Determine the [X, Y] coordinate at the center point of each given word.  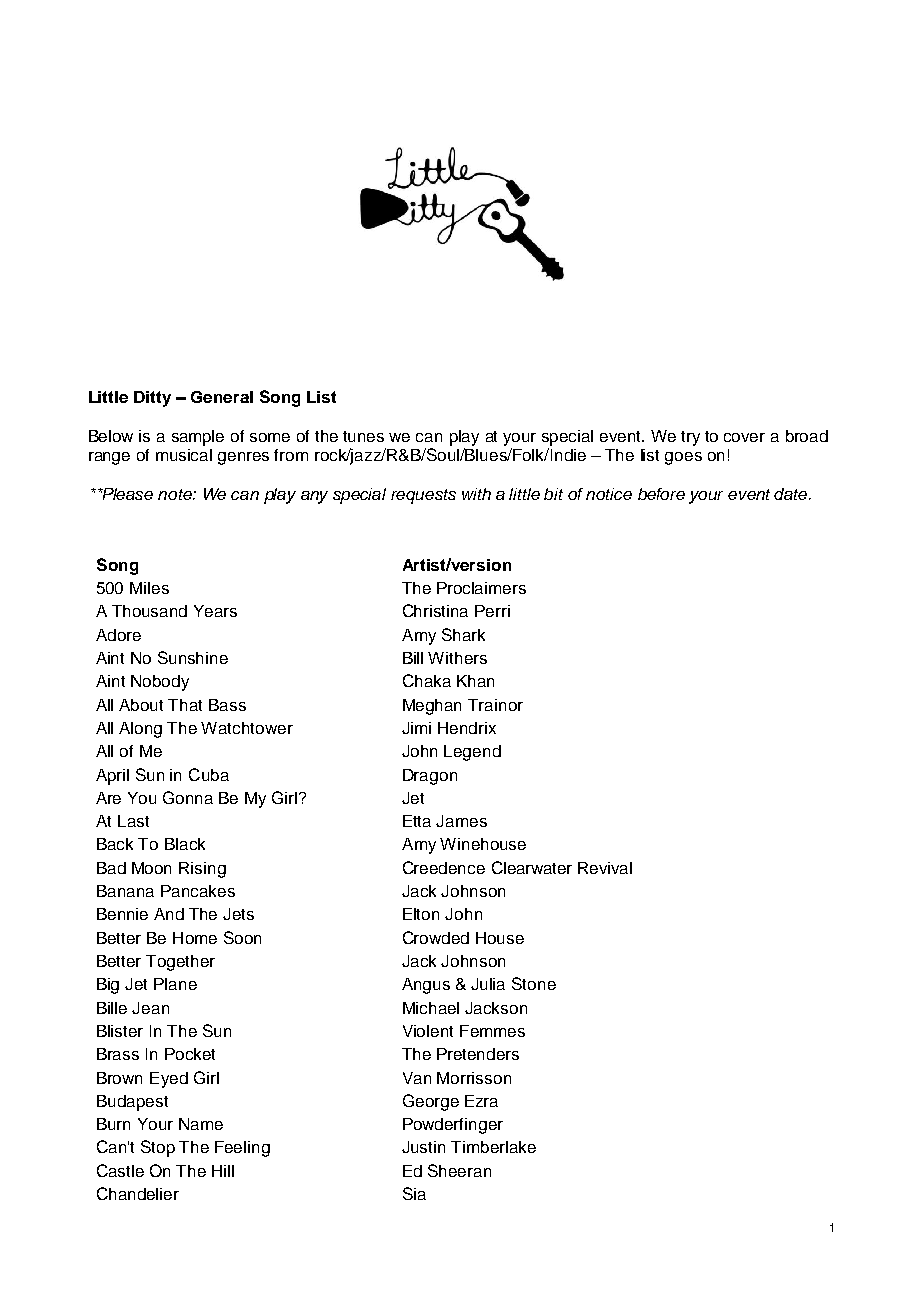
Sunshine [193, 657]
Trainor [495, 705]
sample [198, 438]
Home [195, 938]
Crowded [436, 937]
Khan [475, 681]
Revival [605, 868]
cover [744, 437]
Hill [223, 1171]
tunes [363, 436]
